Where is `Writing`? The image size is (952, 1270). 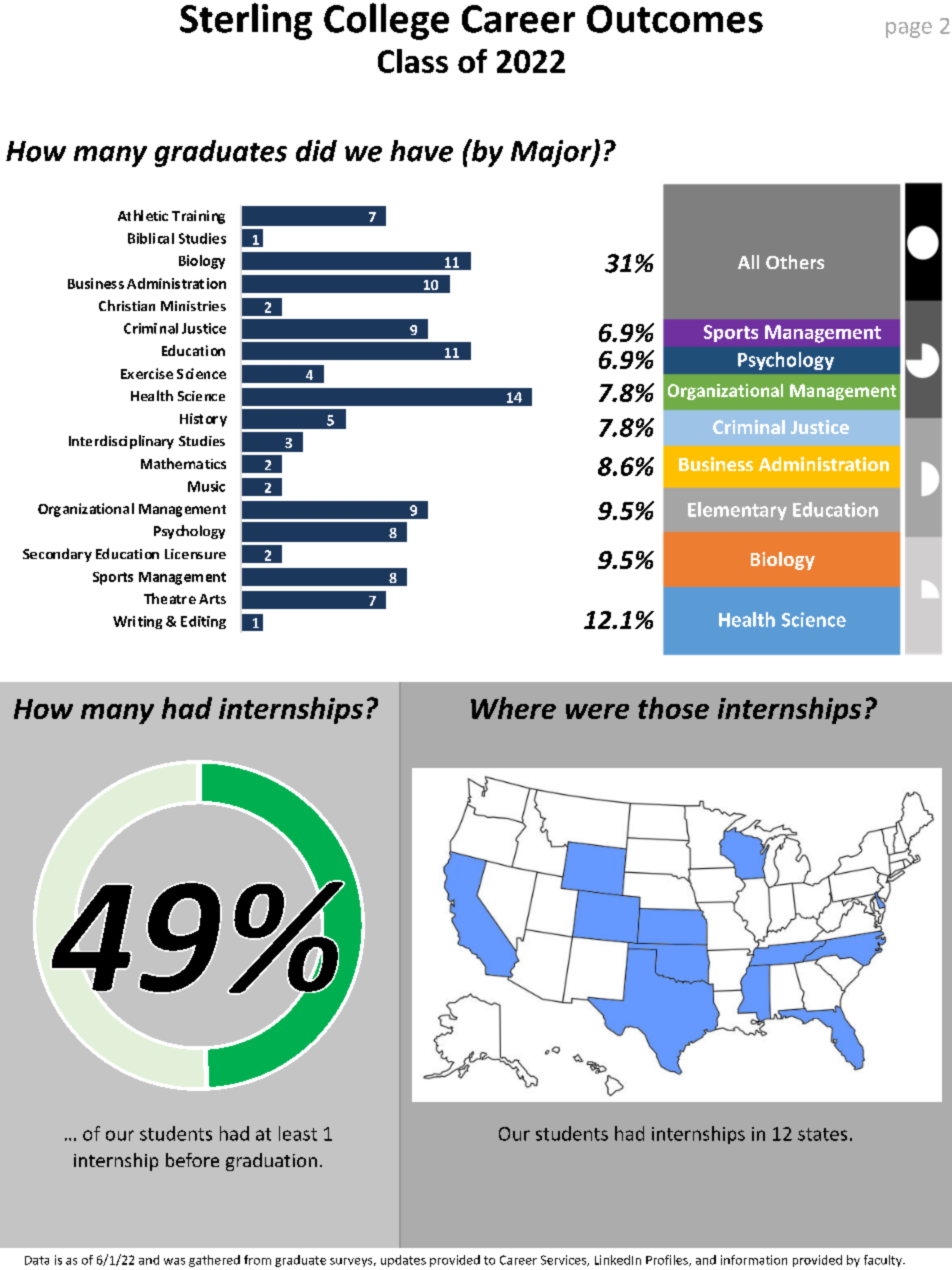
Writing is located at coordinates (137, 622).
